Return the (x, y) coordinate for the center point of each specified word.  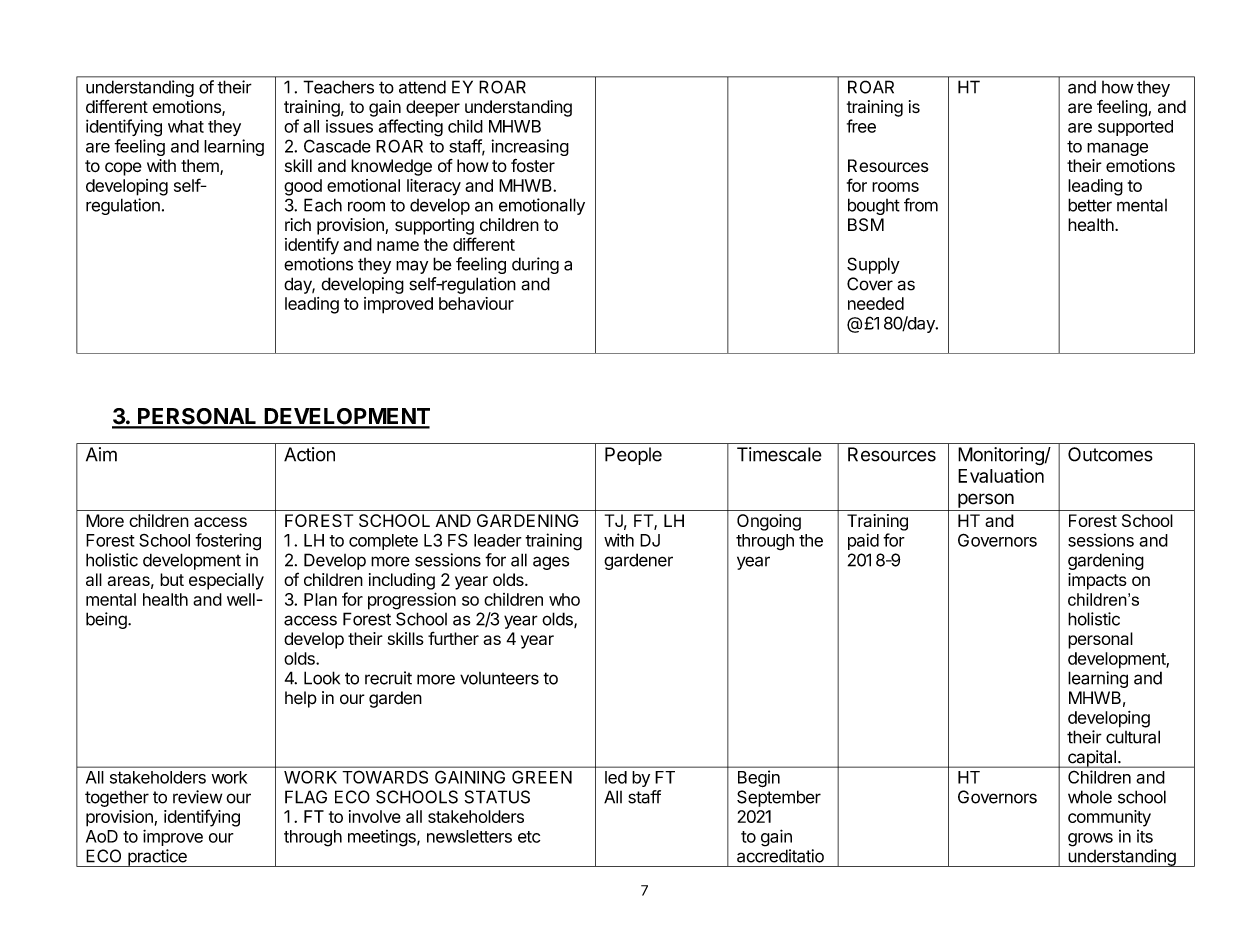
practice (157, 858)
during (535, 265)
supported (1135, 128)
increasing (530, 147)
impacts (1097, 581)
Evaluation (1001, 475)
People (633, 456)
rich (298, 225)
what (186, 126)
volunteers (499, 678)
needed (876, 303)
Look (322, 678)
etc (529, 837)
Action (309, 454)
